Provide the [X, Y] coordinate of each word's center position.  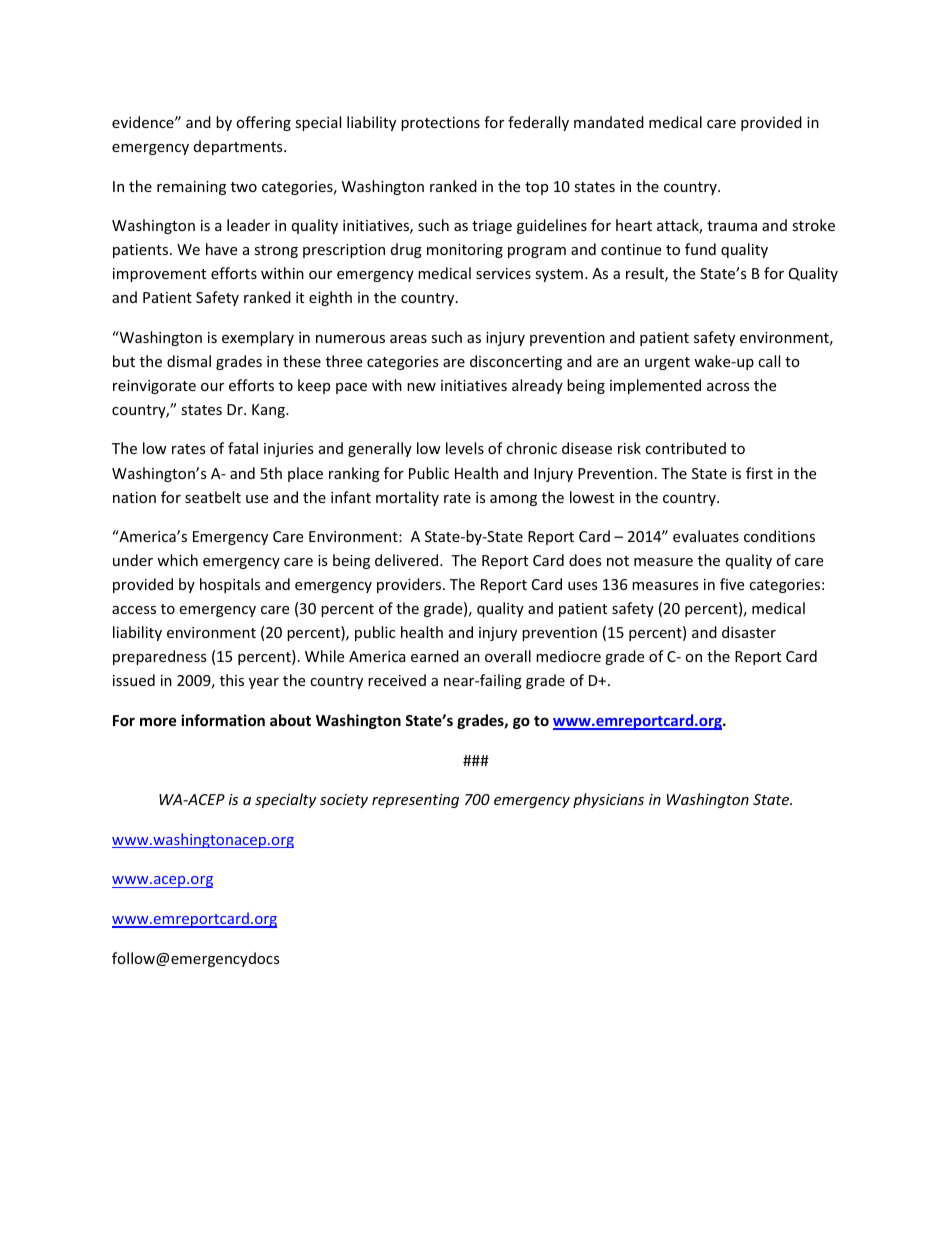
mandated [609, 122]
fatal [243, 448]
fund [700, 249]
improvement [159, 275]
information [223, 720]
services [503, 273]
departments [239, 147]
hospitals [230, 585]
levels [465, 448]
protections [440, 124]
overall [508, 656]
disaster [749, 632]
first [759, 473]
